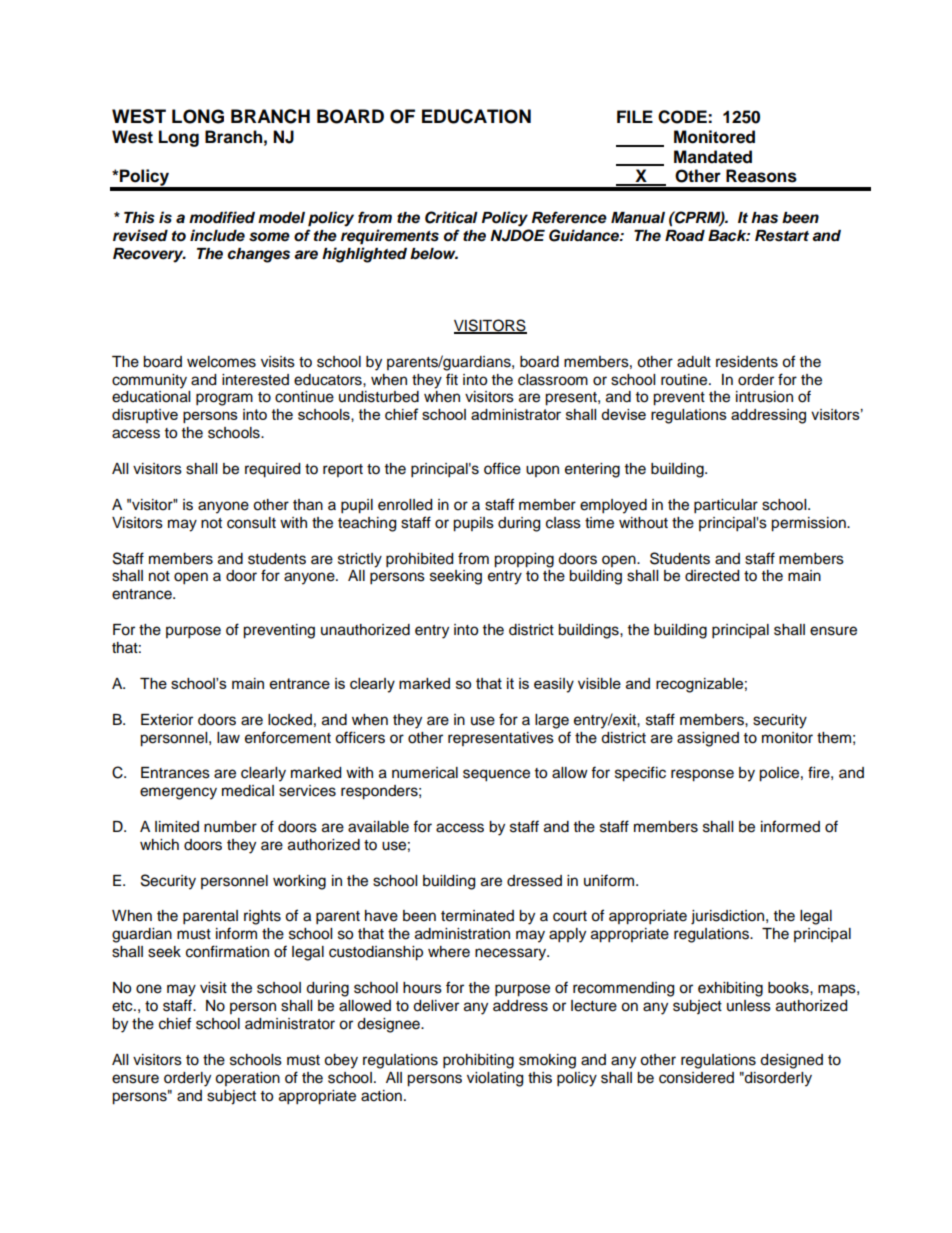 This screenshot has width=952, height=1233. What do you see at coordinates (478, 1061) in the screenshot?
I see `prohibiting` at bounding box center [478, 1061].
